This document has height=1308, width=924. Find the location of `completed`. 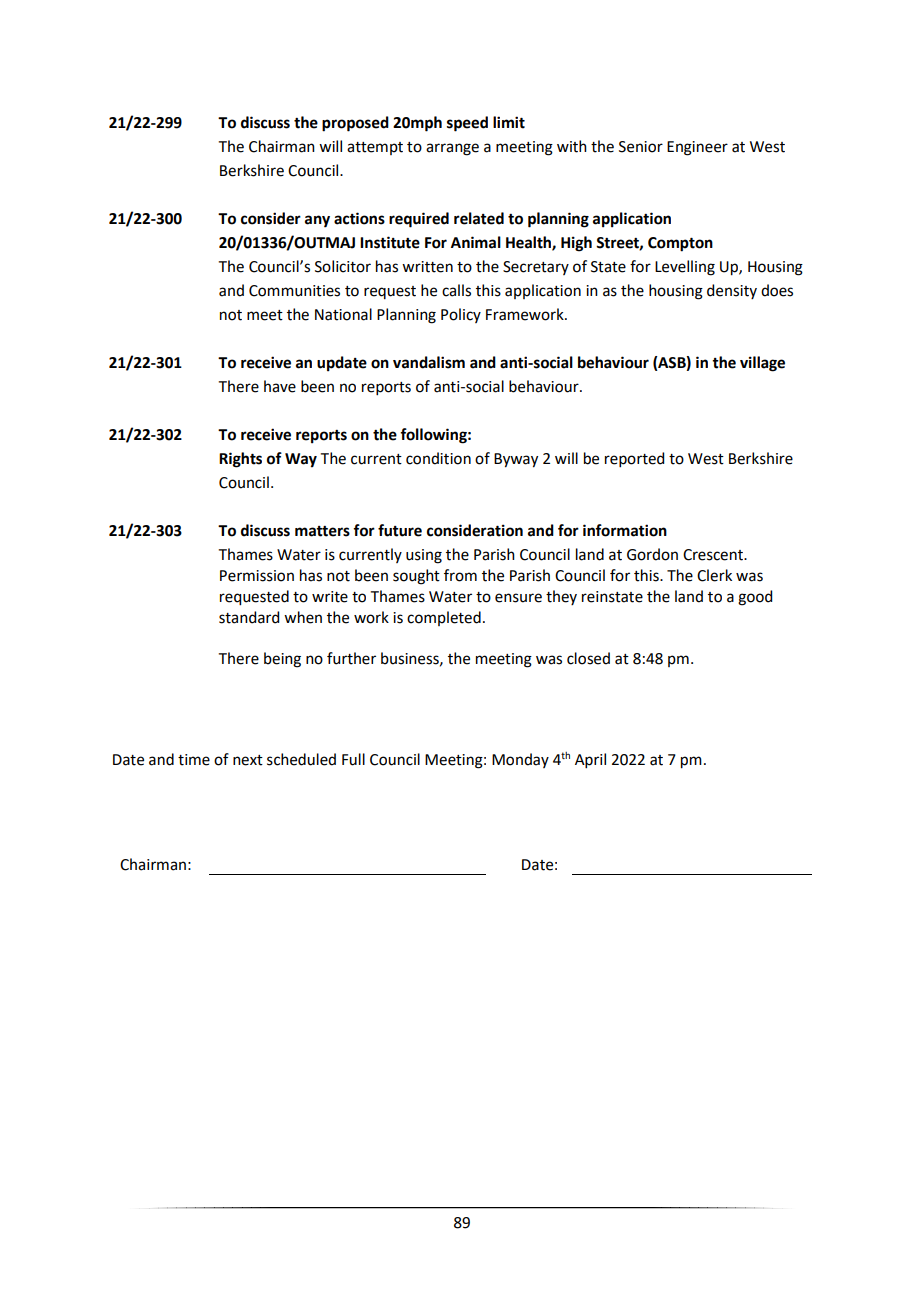

completed is located at coordinates (444, 618).
